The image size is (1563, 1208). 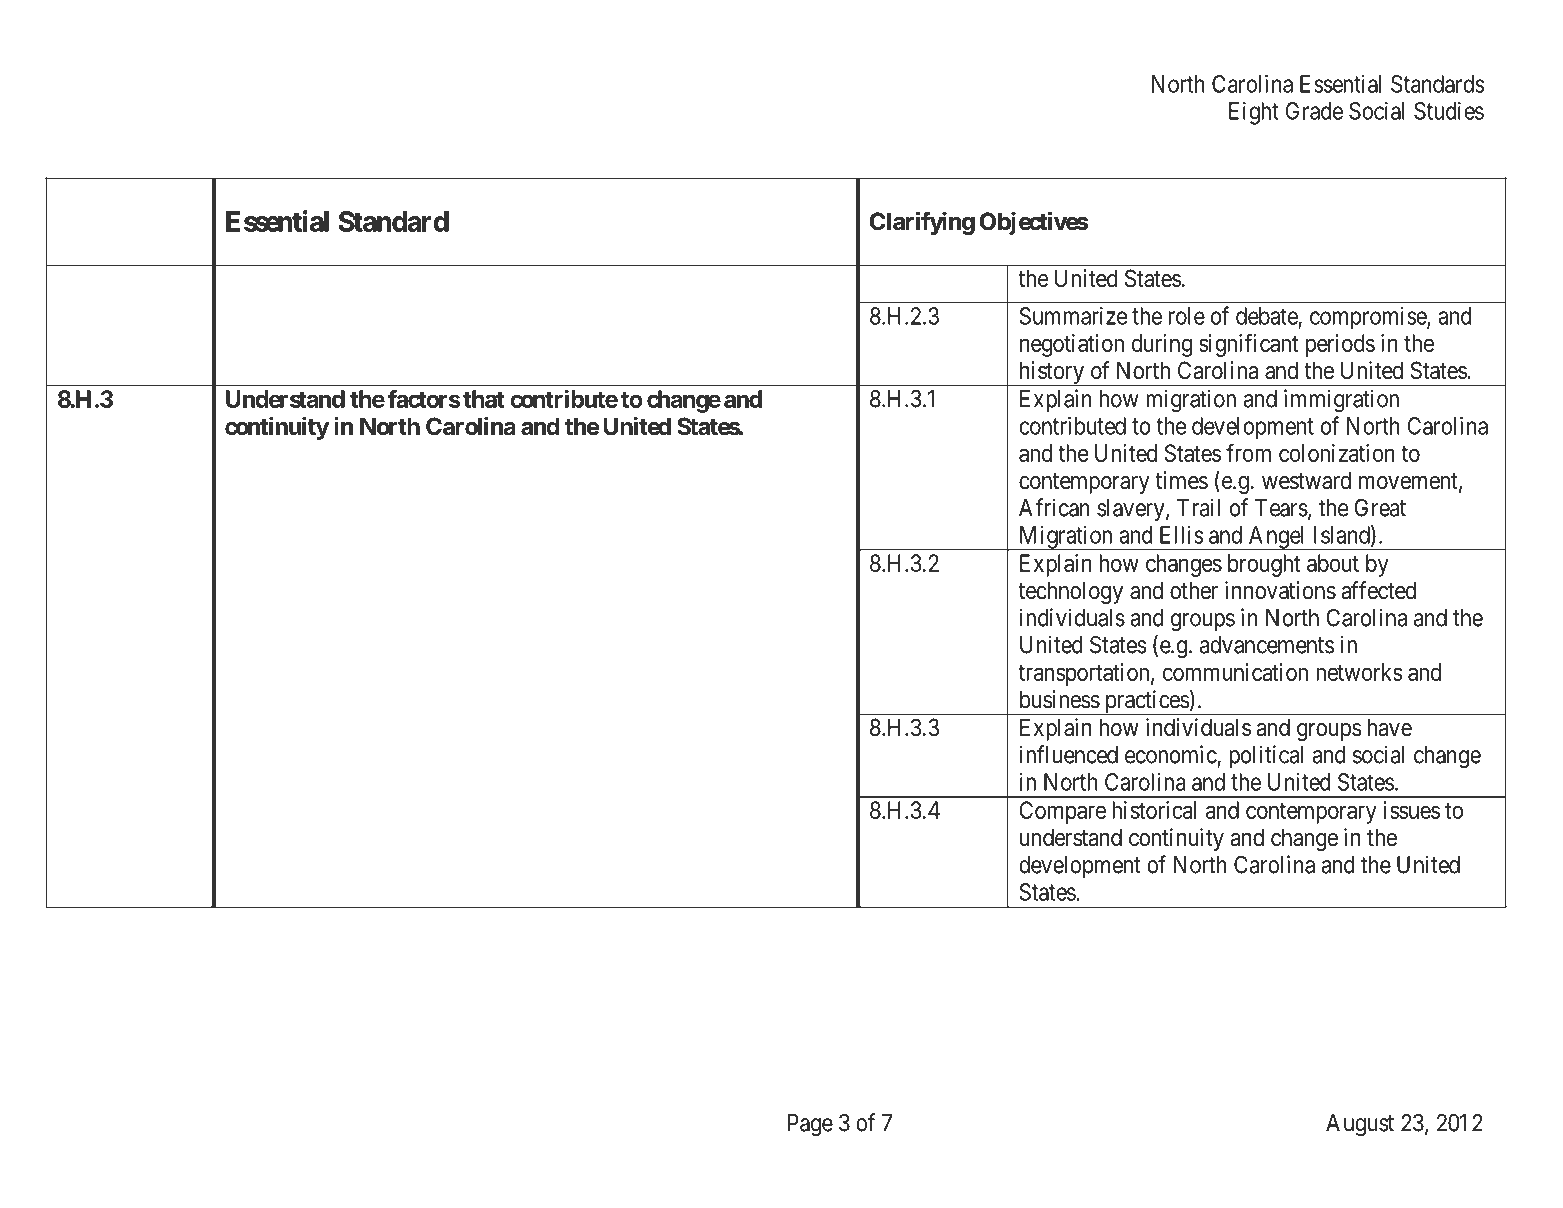 What do you see at coordinates (483, 399) in the screenshot?
I see `that` at bounding box center [483, 399].
